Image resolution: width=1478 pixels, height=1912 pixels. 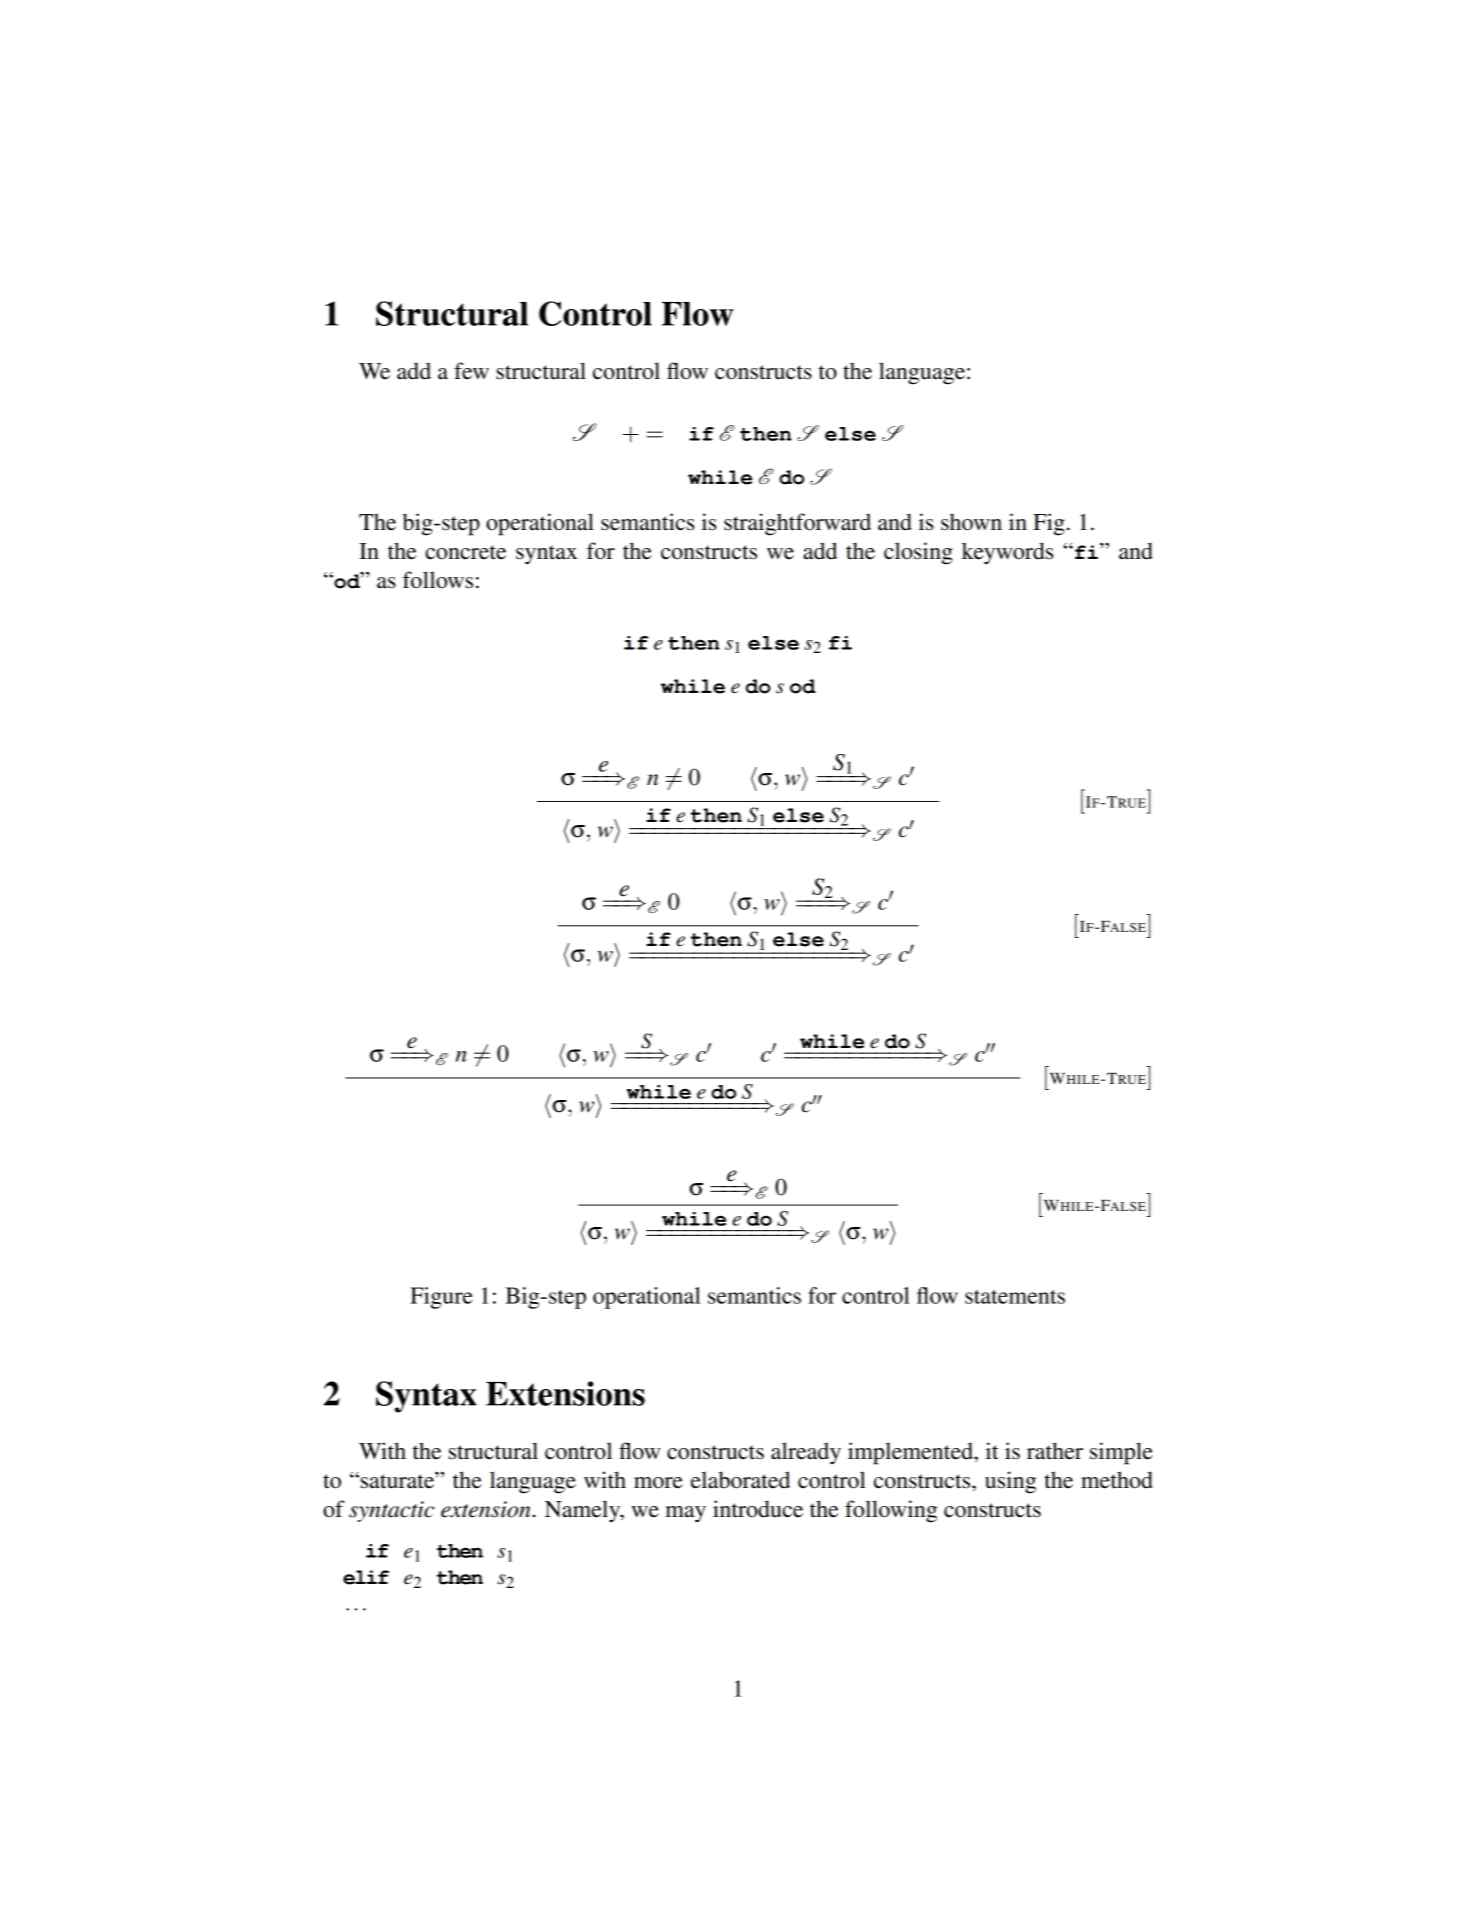 What do you see at coordinates (1015, 1297) in the document?
I see `statements` at bounding box center [1015, 1297].
